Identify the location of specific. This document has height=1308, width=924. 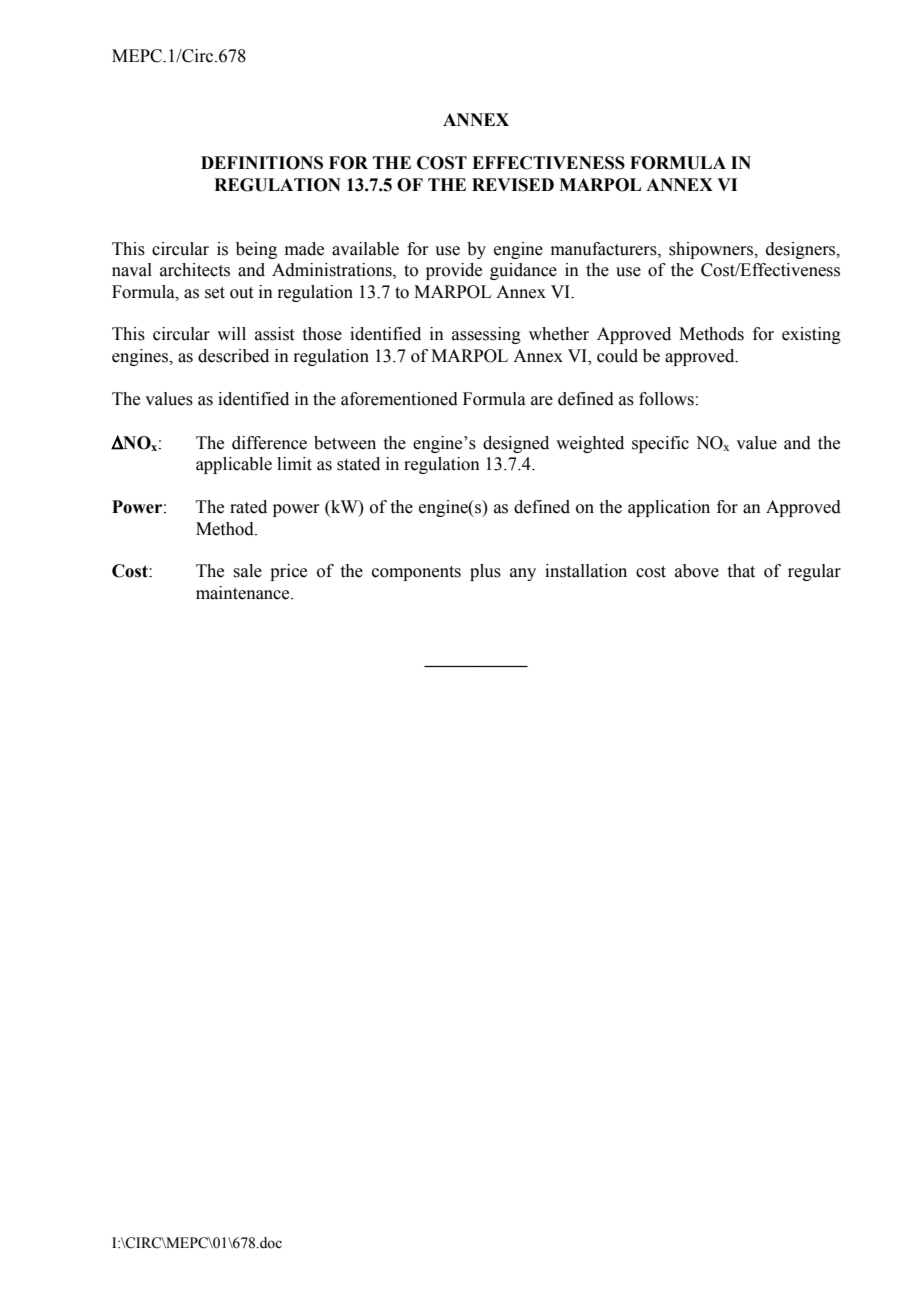
(660, 444).
